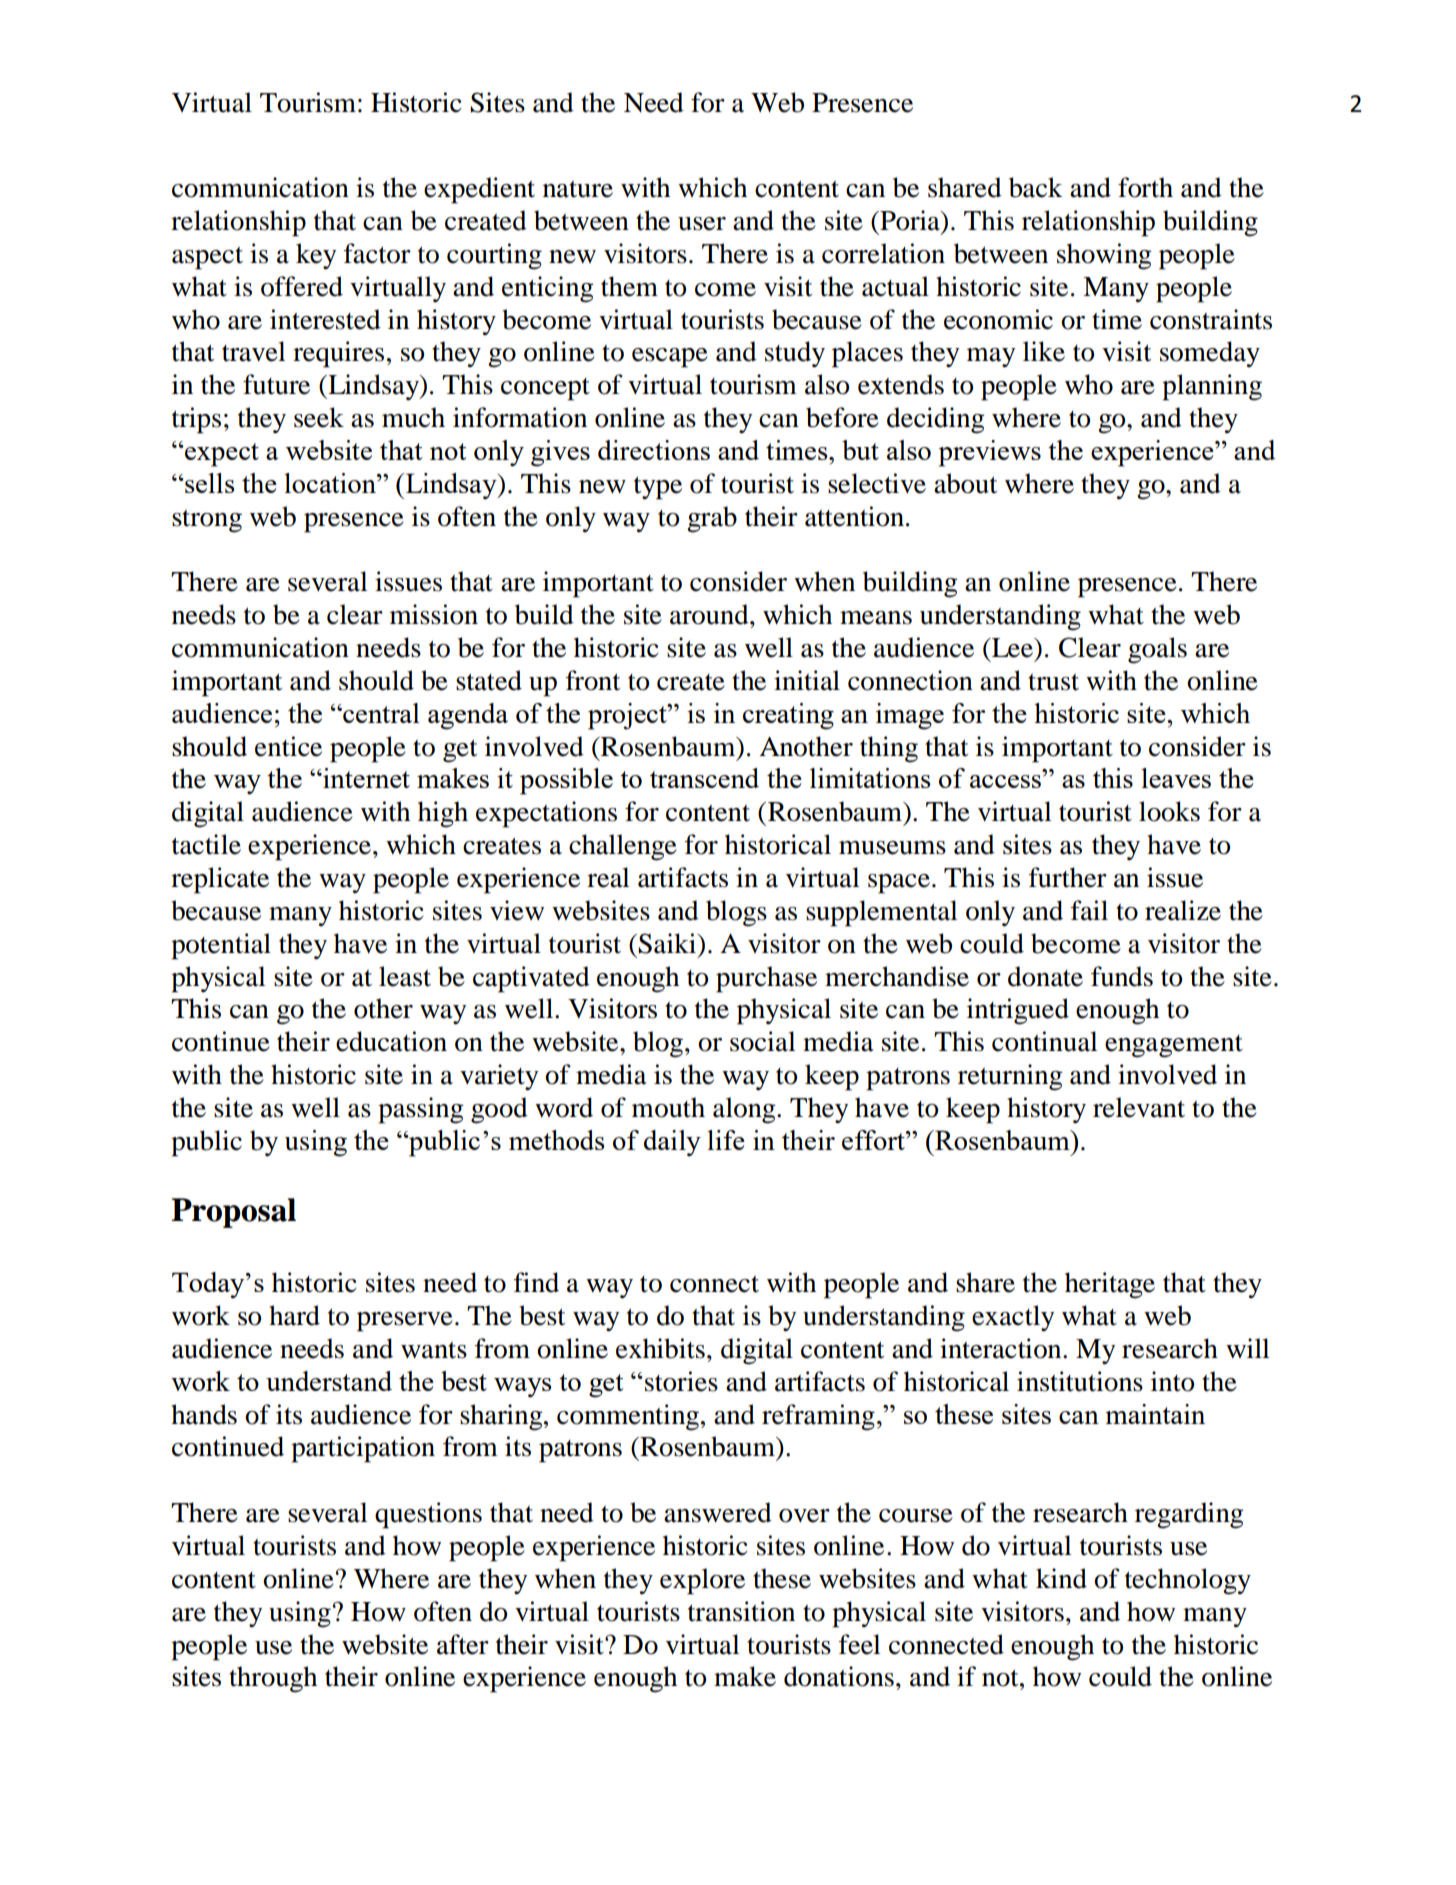 The image size is (1456, 1885). What do you see at coordinates (1104, 256) in the page?
I see `showing` at bounding box center [1104, 256].
